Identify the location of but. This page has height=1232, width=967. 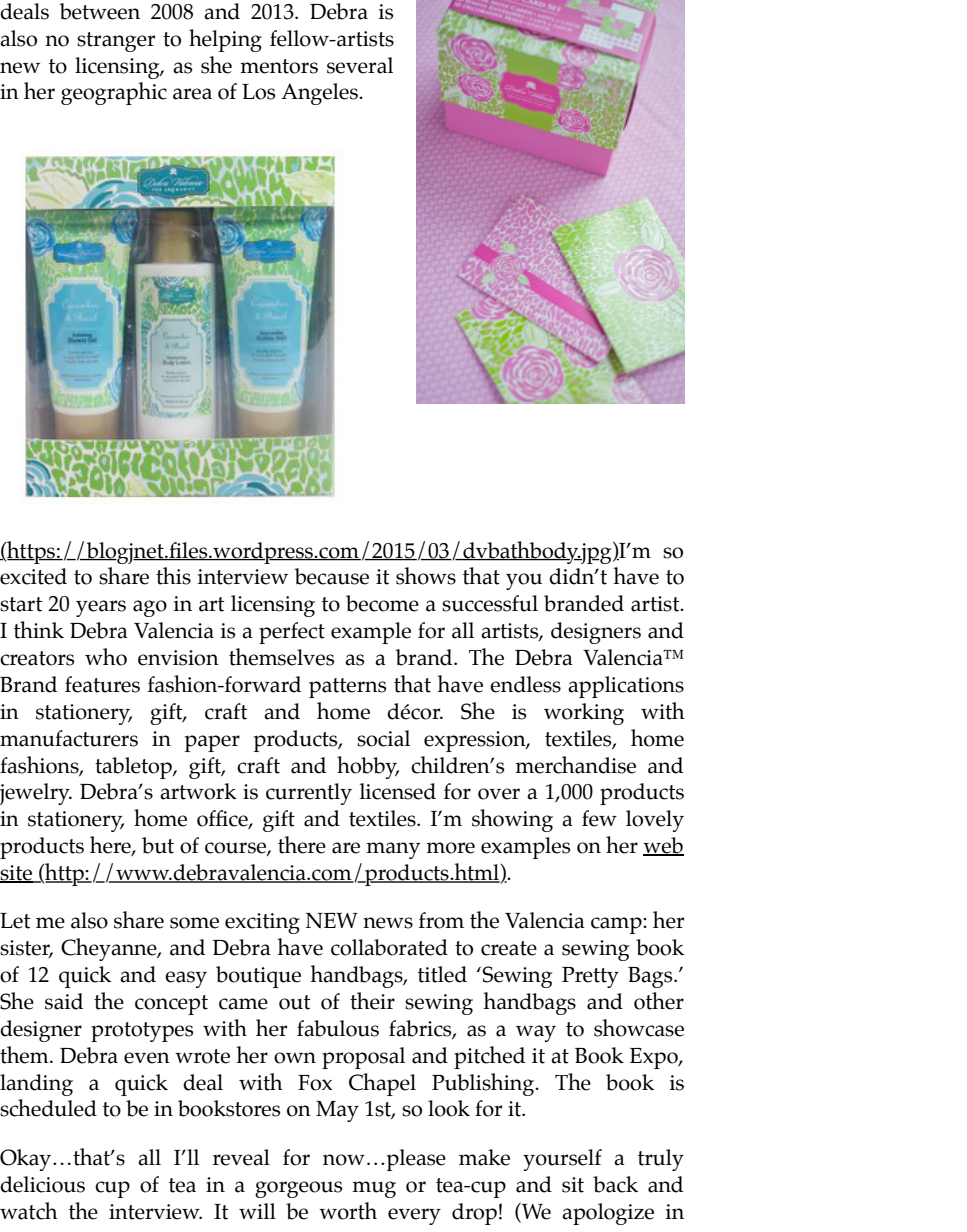
(158, 845).
